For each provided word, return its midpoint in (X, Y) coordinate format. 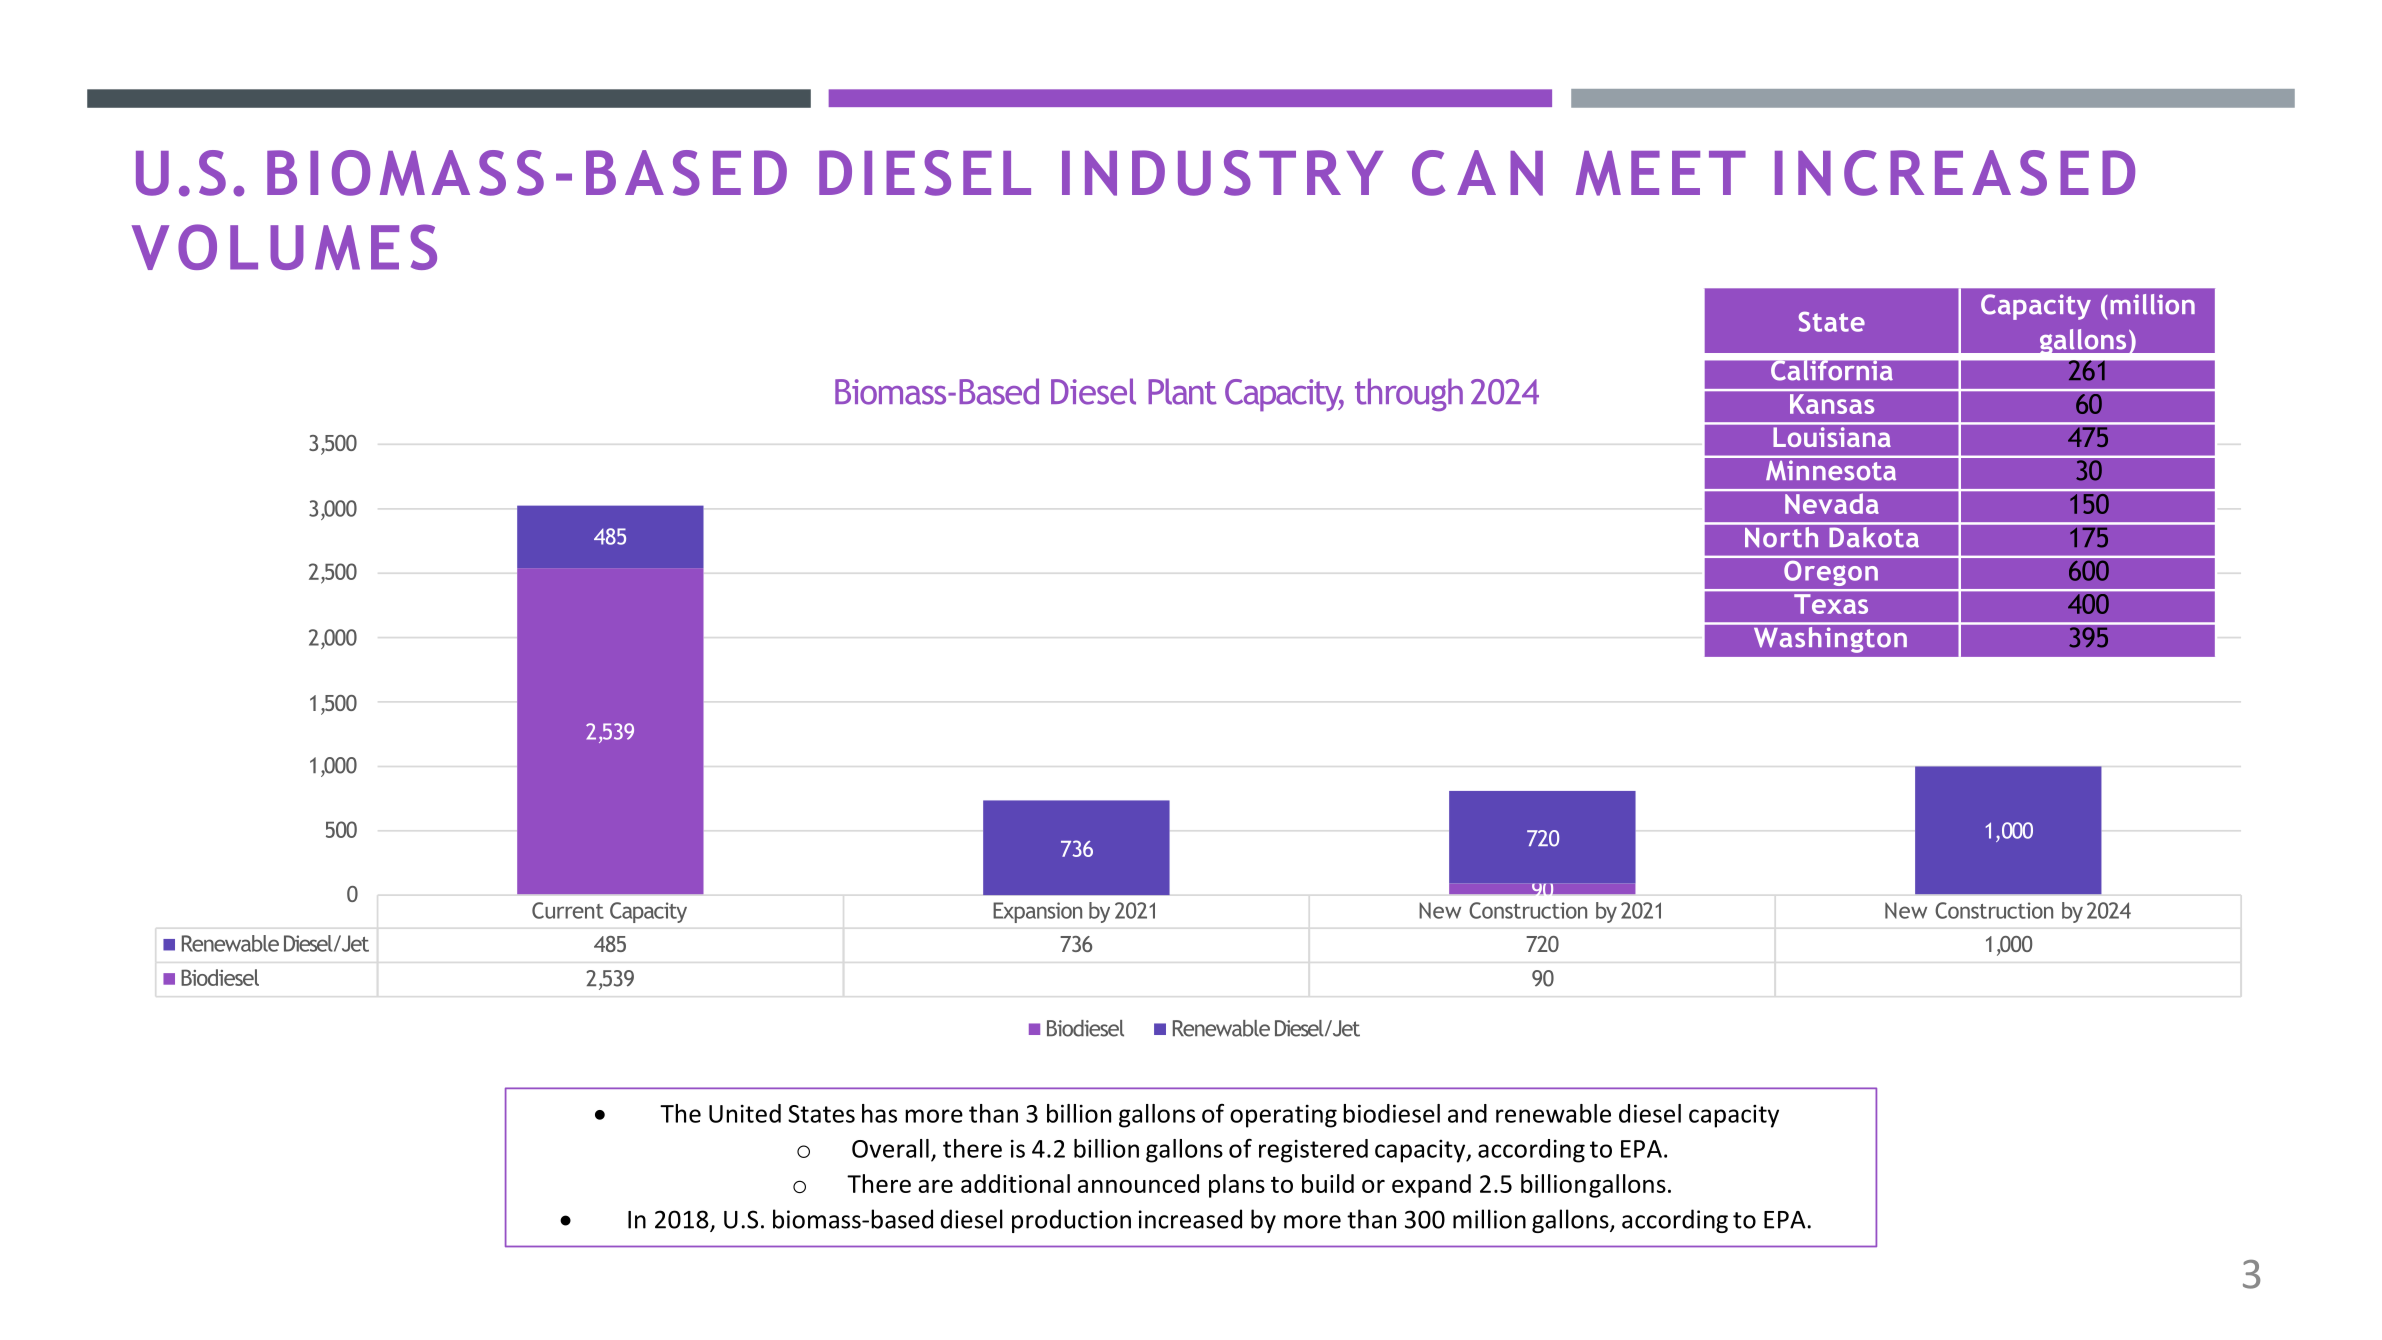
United (745, 1113)
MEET (1661, 173)
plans (1237, 1186)
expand (1431, 1186)
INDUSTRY (1222, 173)
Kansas (1832, 404)
